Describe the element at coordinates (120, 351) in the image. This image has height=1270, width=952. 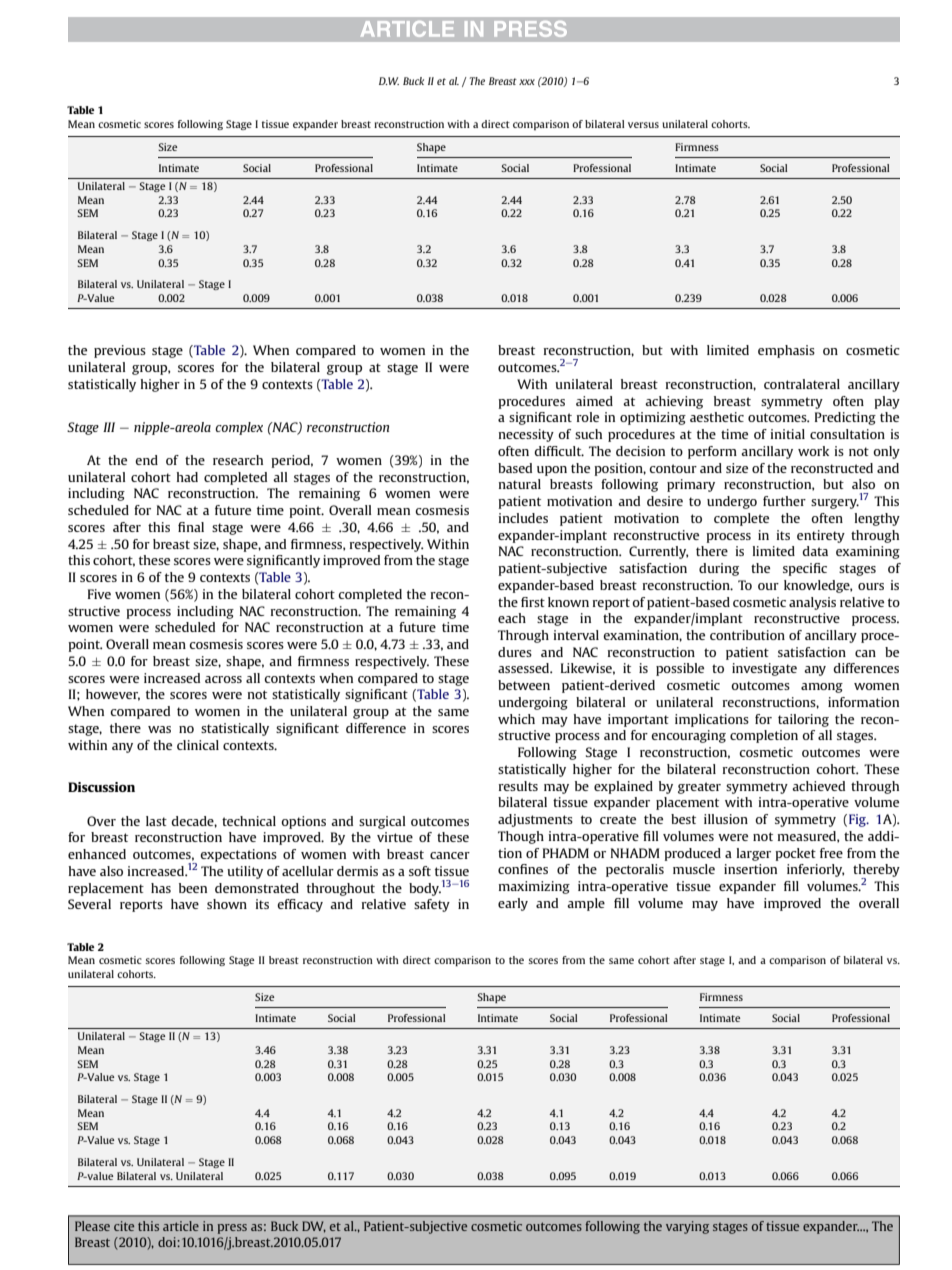
I see `previous` at that location.
